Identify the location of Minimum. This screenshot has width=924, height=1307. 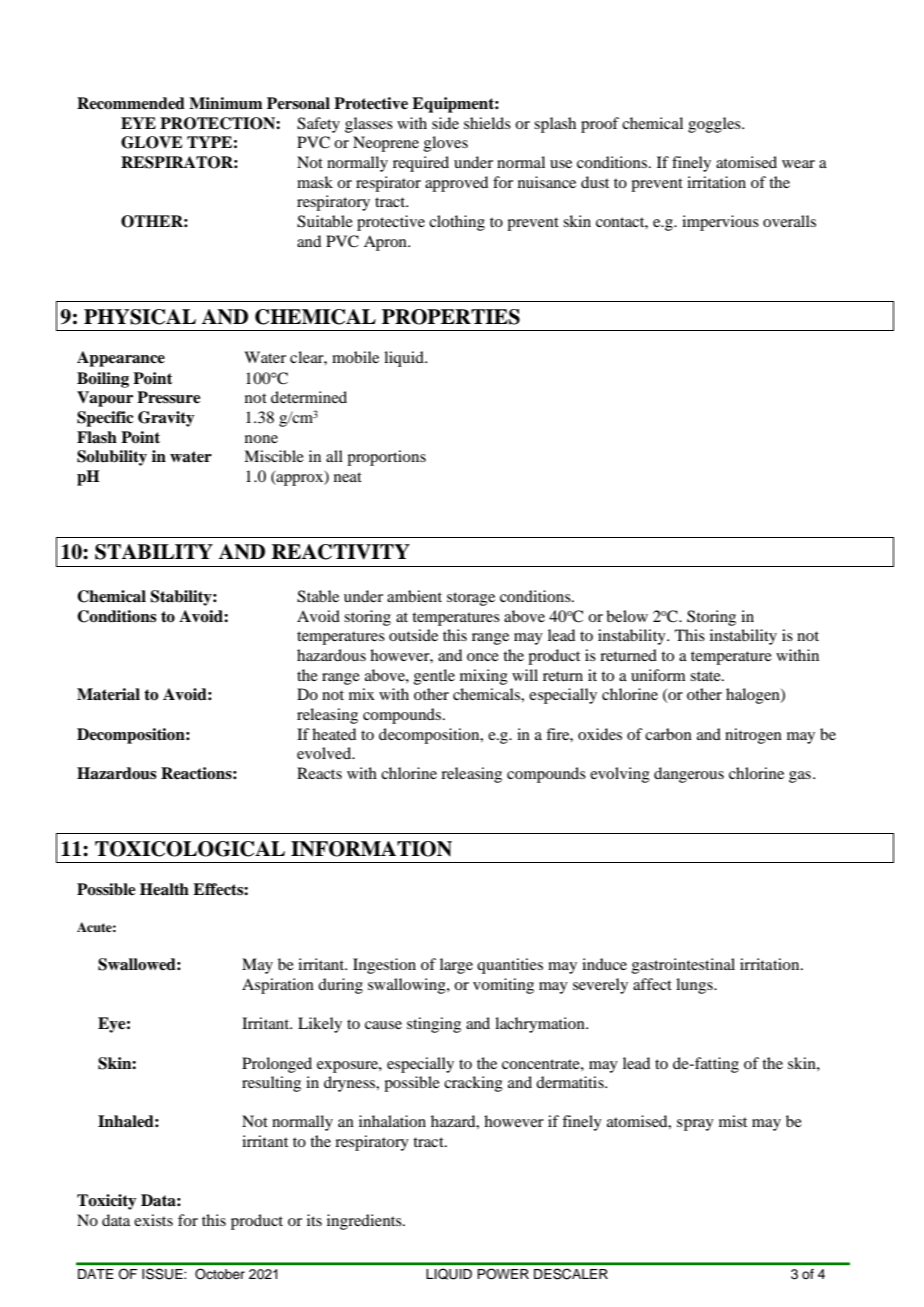
(226, 103).
